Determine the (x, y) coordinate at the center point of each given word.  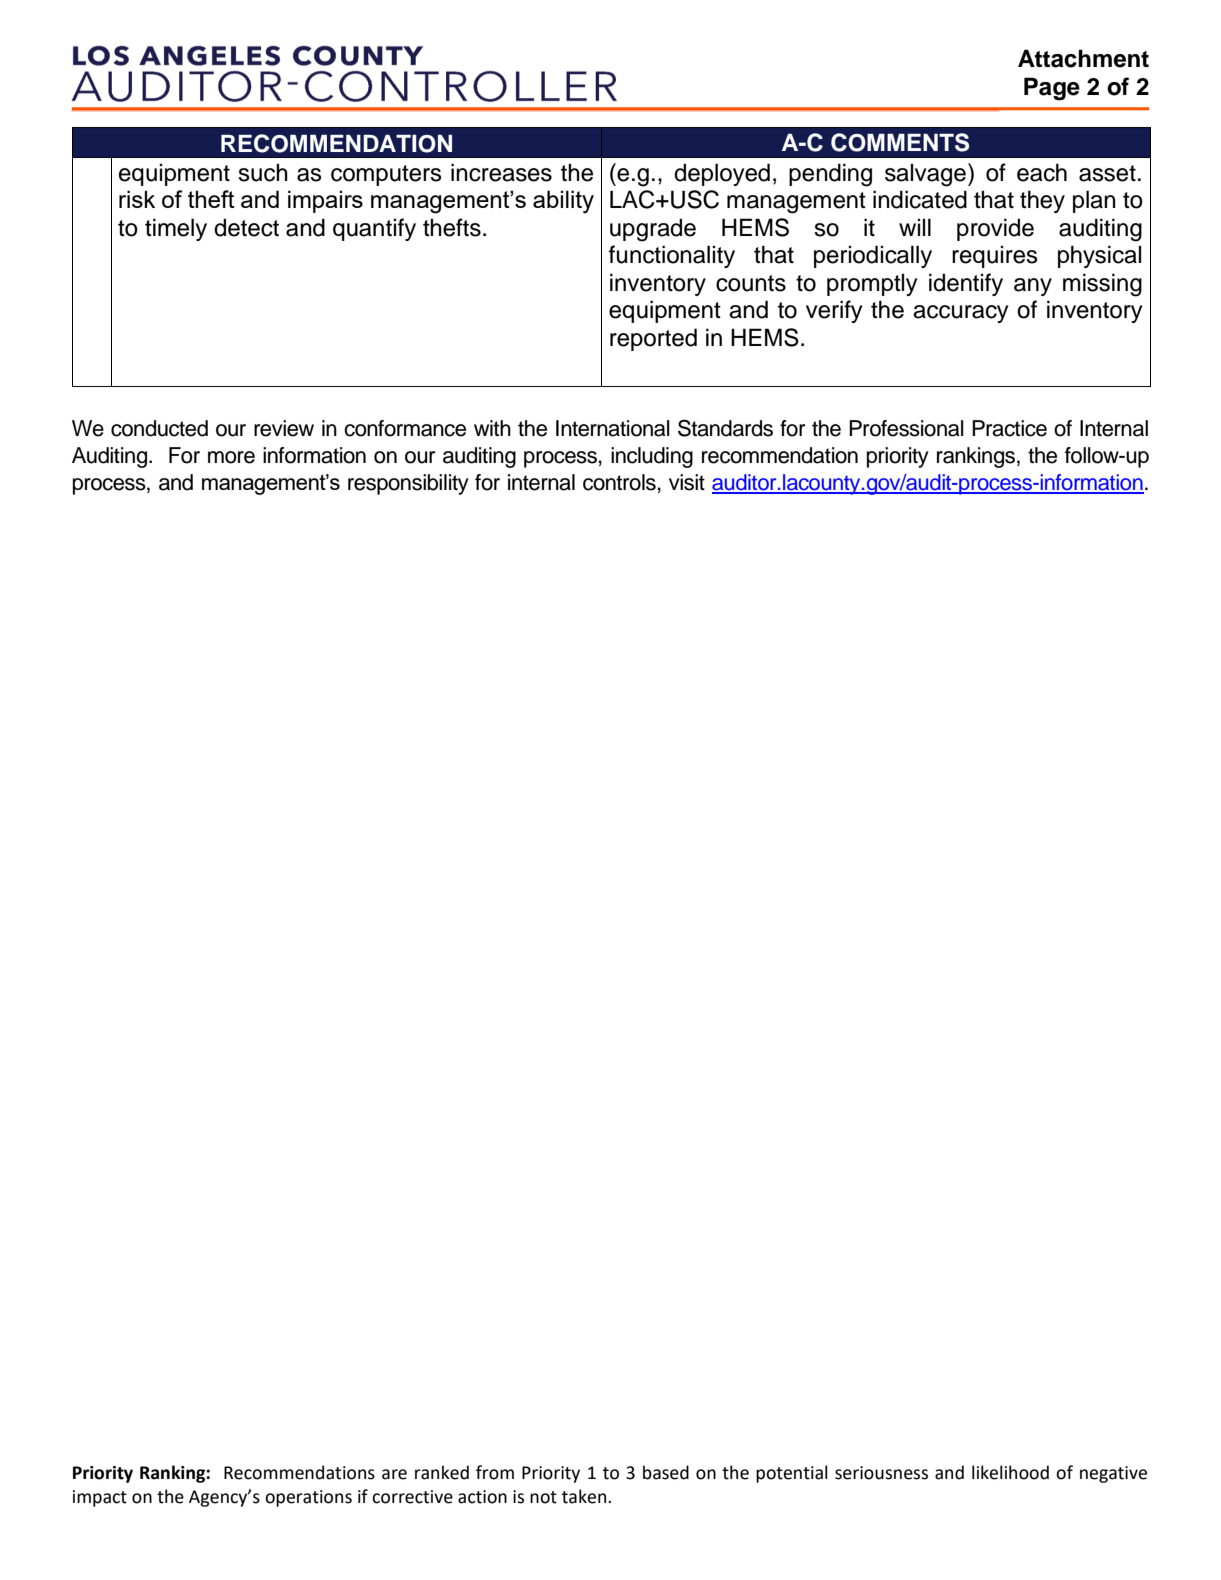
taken (585, 1496)
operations (308, 1498)
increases (501, 172)
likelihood (1010, 1472)
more (231, 457)
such (263, 172)
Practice (1009, 428)
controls (619, 482)
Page (1052, 89)
